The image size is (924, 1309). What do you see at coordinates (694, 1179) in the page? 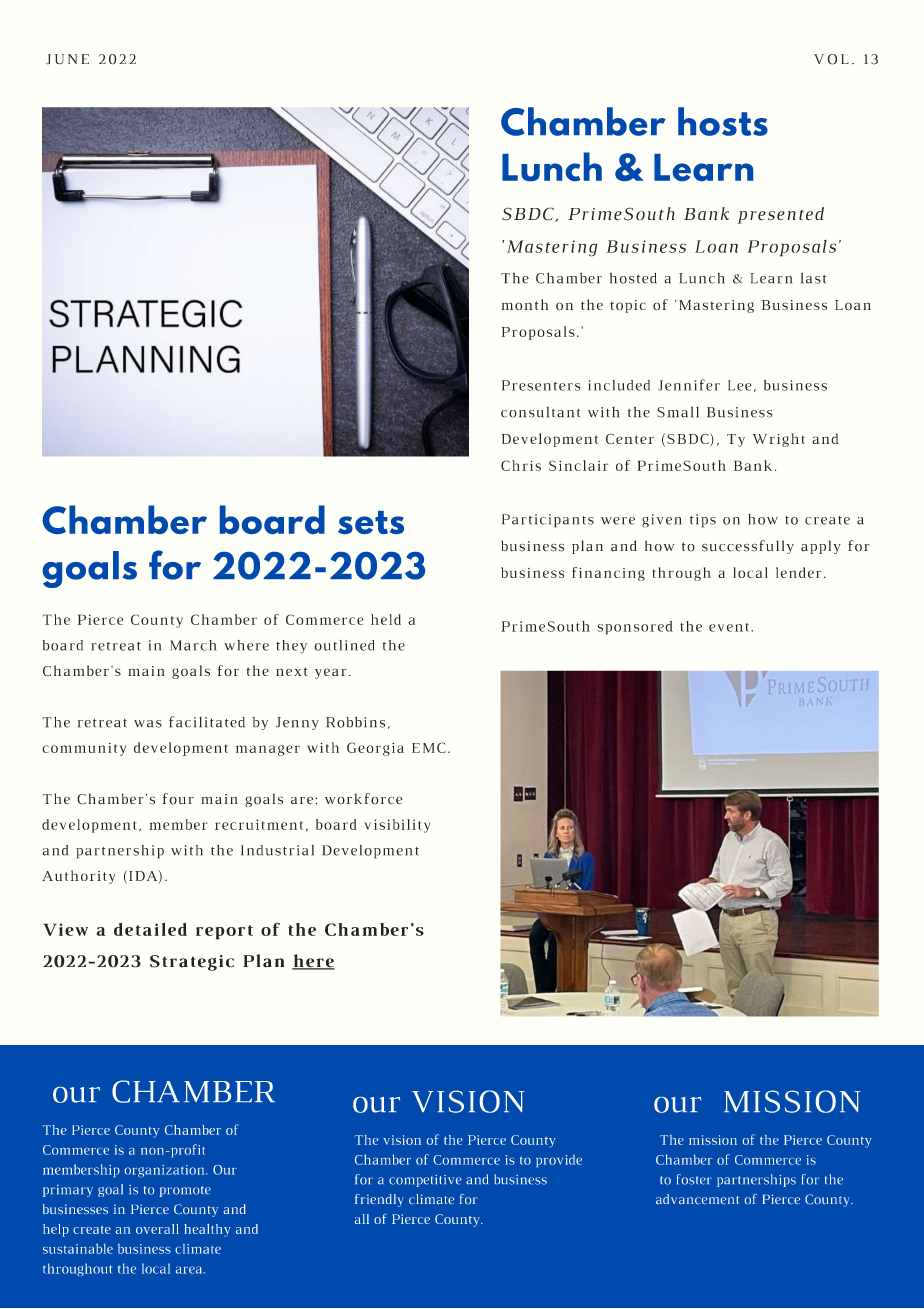
I see `foster` at bounding box center [694, 1179].
